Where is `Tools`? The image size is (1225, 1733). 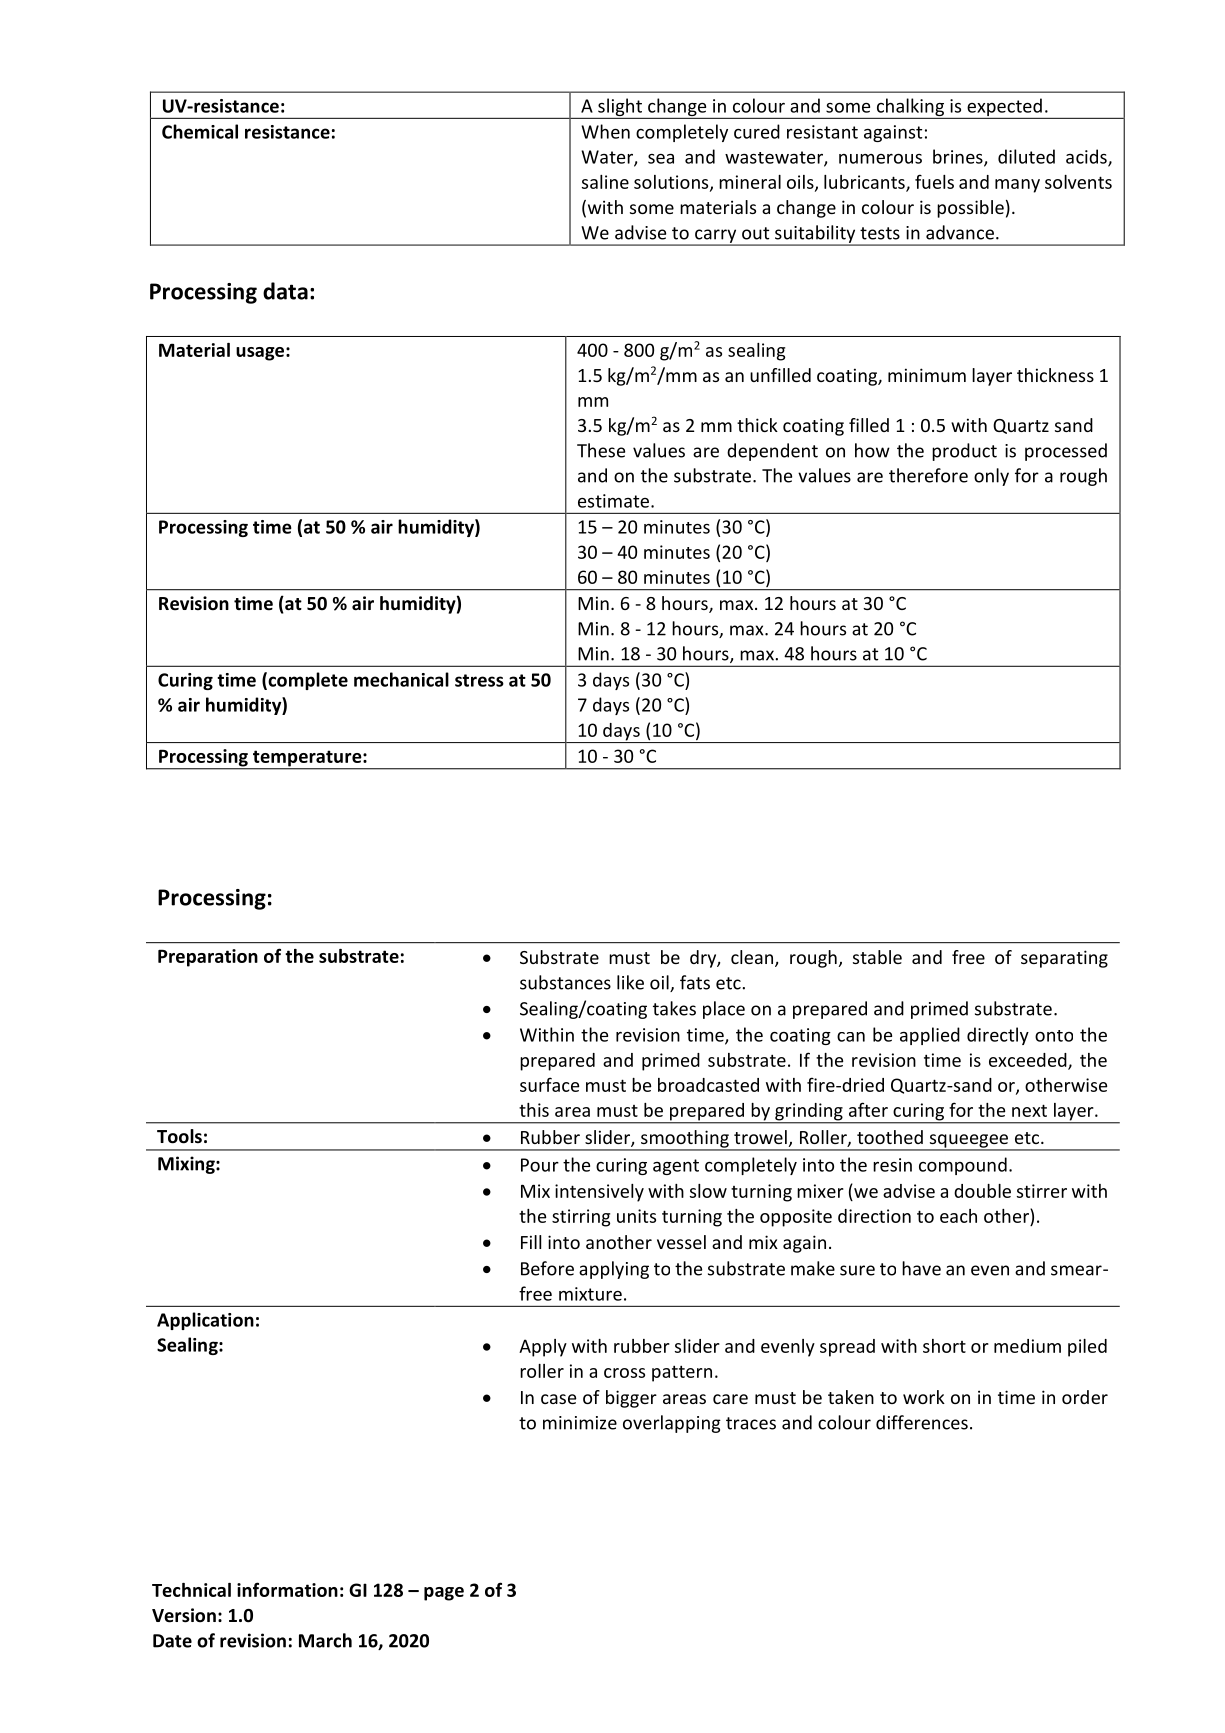
Tools is located at coordinates (179, 1136).
